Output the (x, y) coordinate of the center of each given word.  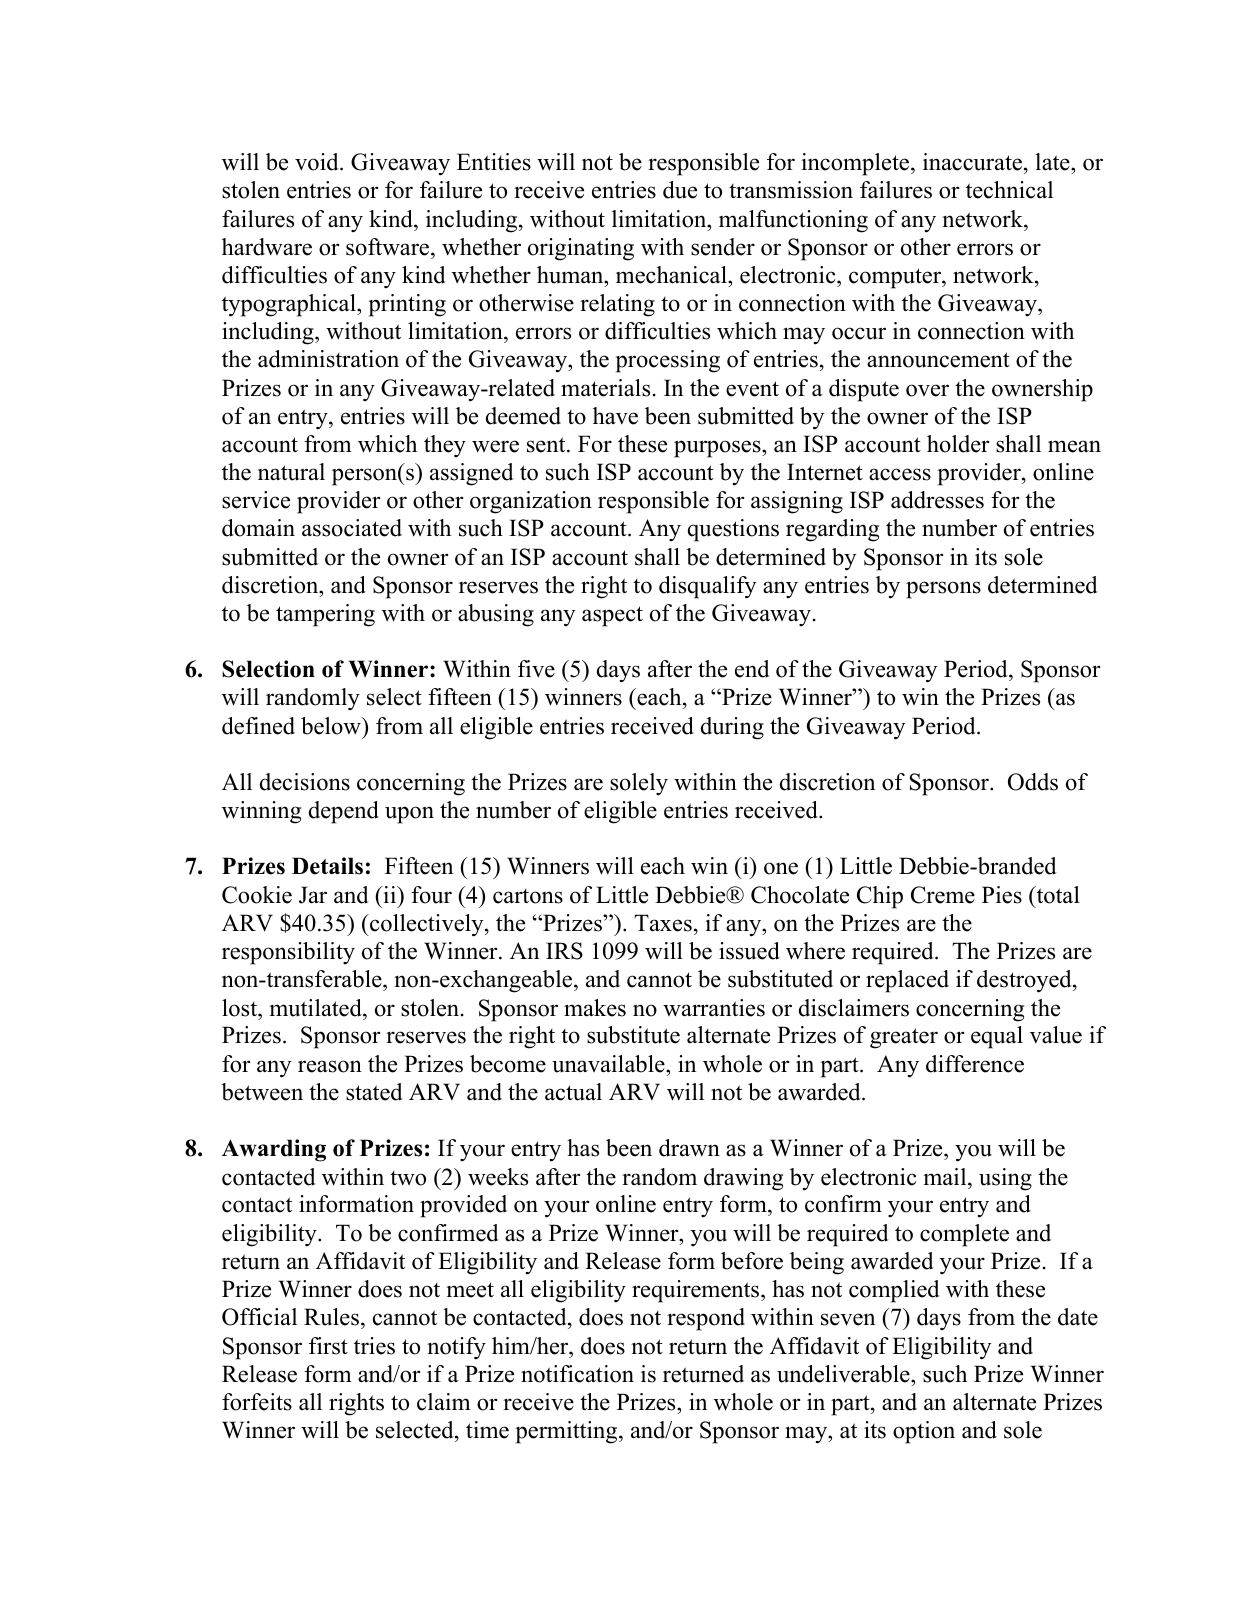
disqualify (707, 587)
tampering (325, 615)
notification (577, 1374)
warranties (714, 1008)
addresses (937, 500)
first (328, 1346)
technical (1009, 190)
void (318, 162)
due (680, 190)
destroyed (1025, 981)
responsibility (288, 953)
